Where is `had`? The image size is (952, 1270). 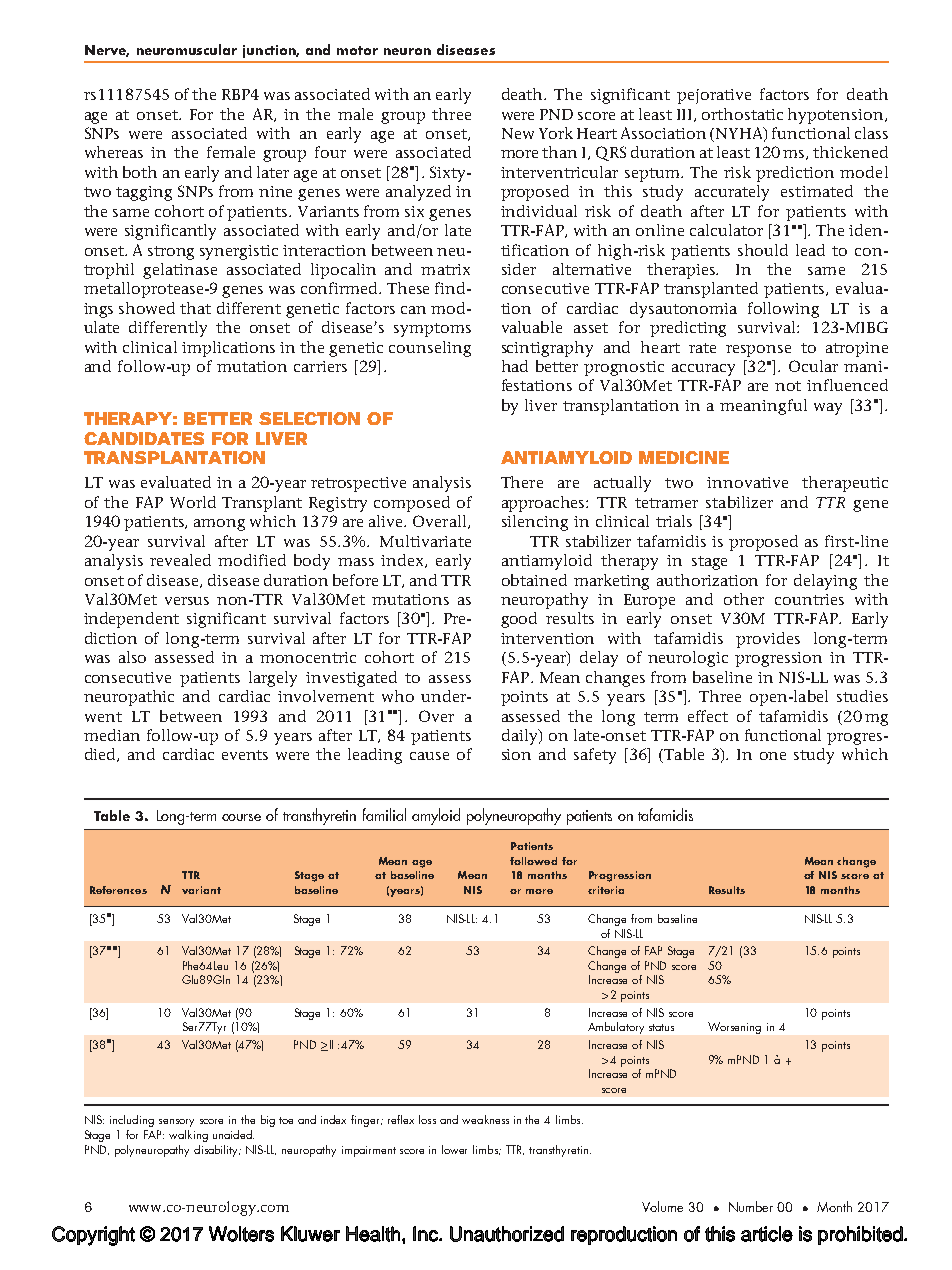 had is located at coordinates (515, 366).
